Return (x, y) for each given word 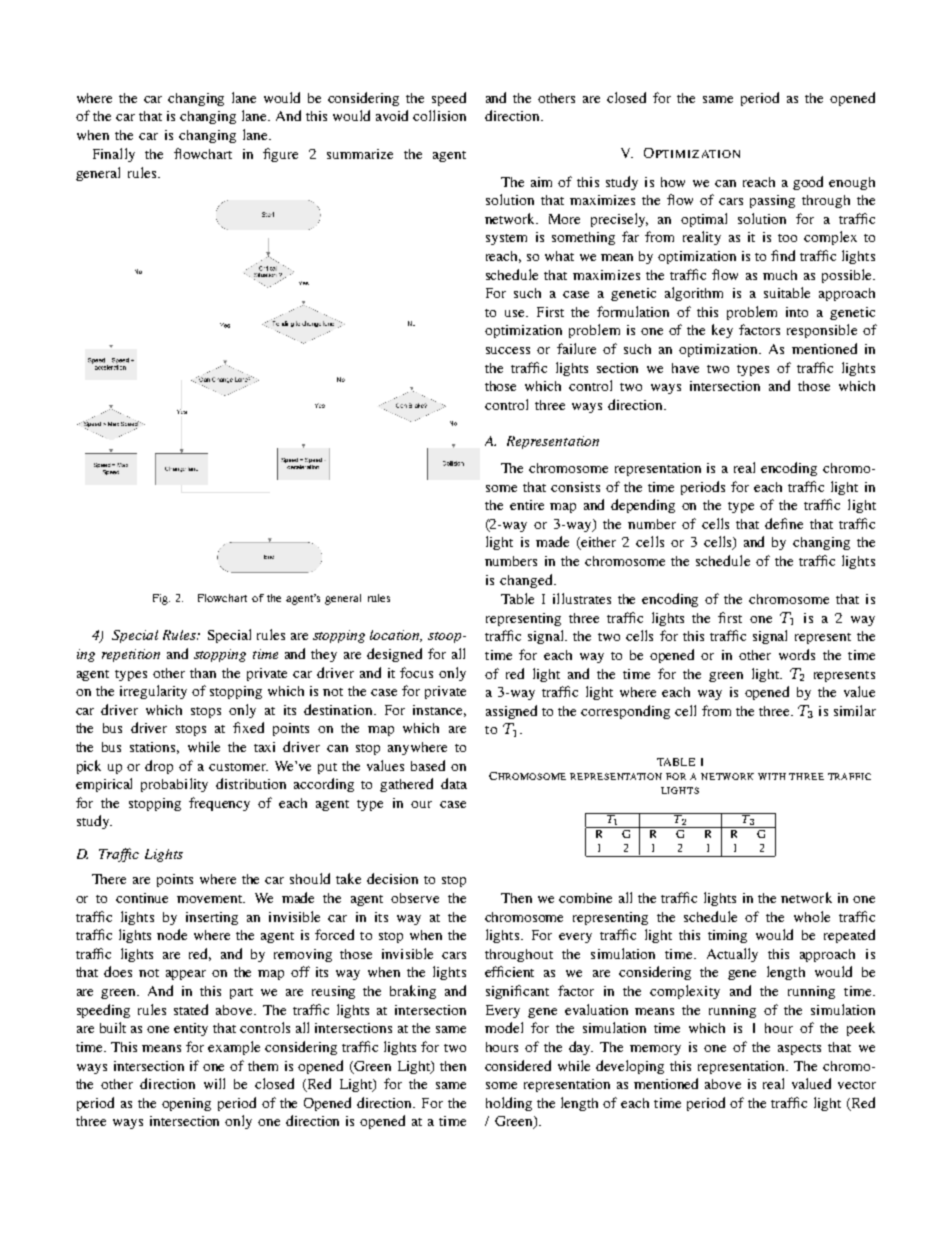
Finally (114, 155)
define (784, 523)
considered (518, 1065)
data (454, 783)
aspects (799, 1049)
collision (439, 115)
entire (527, 505)
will (214, 1083)
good (808, 183)
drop (159, 767)
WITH (772, 776)
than (203, 673)
